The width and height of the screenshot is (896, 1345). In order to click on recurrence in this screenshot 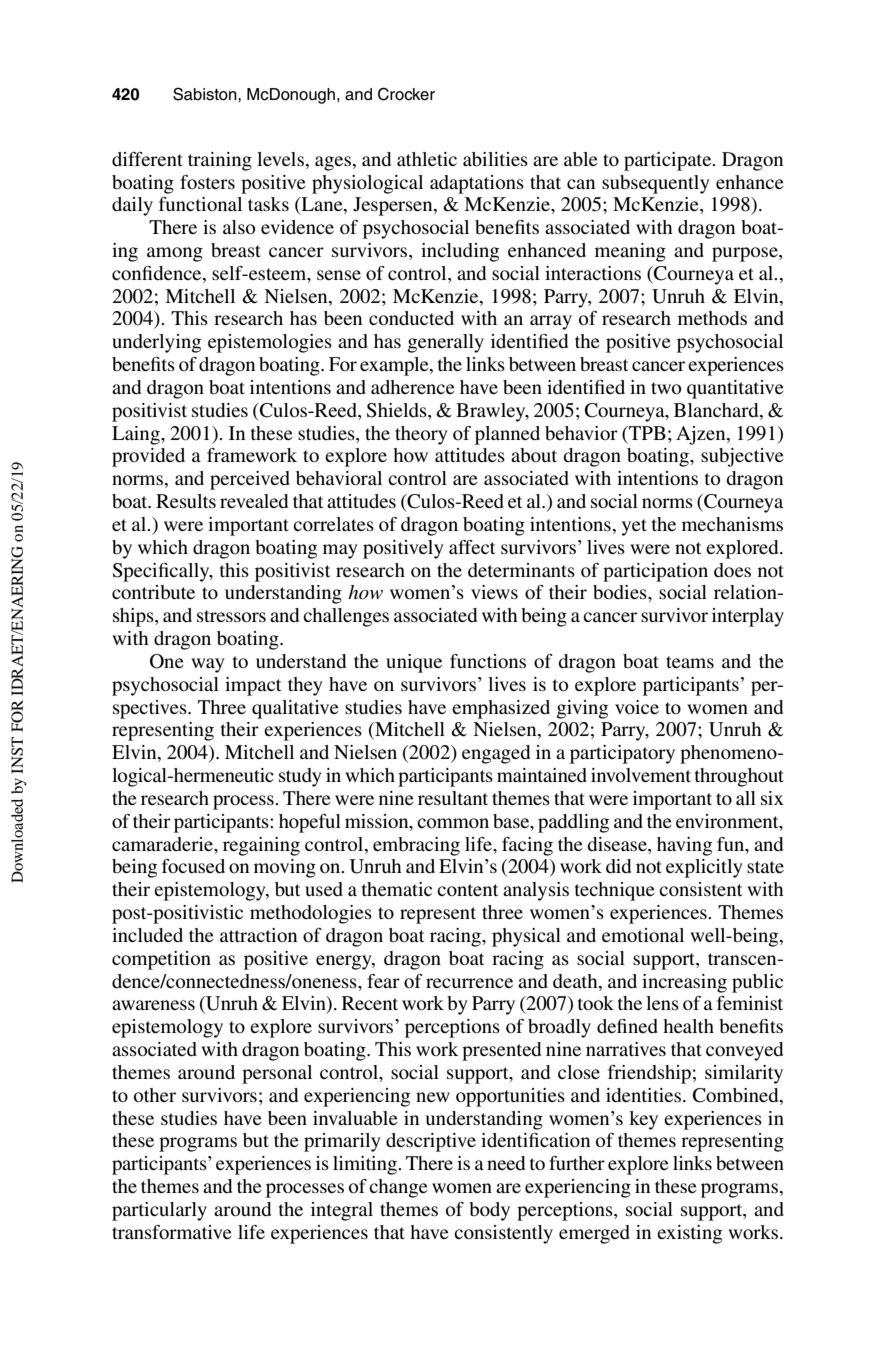, I will do `click(469, 983)`.
